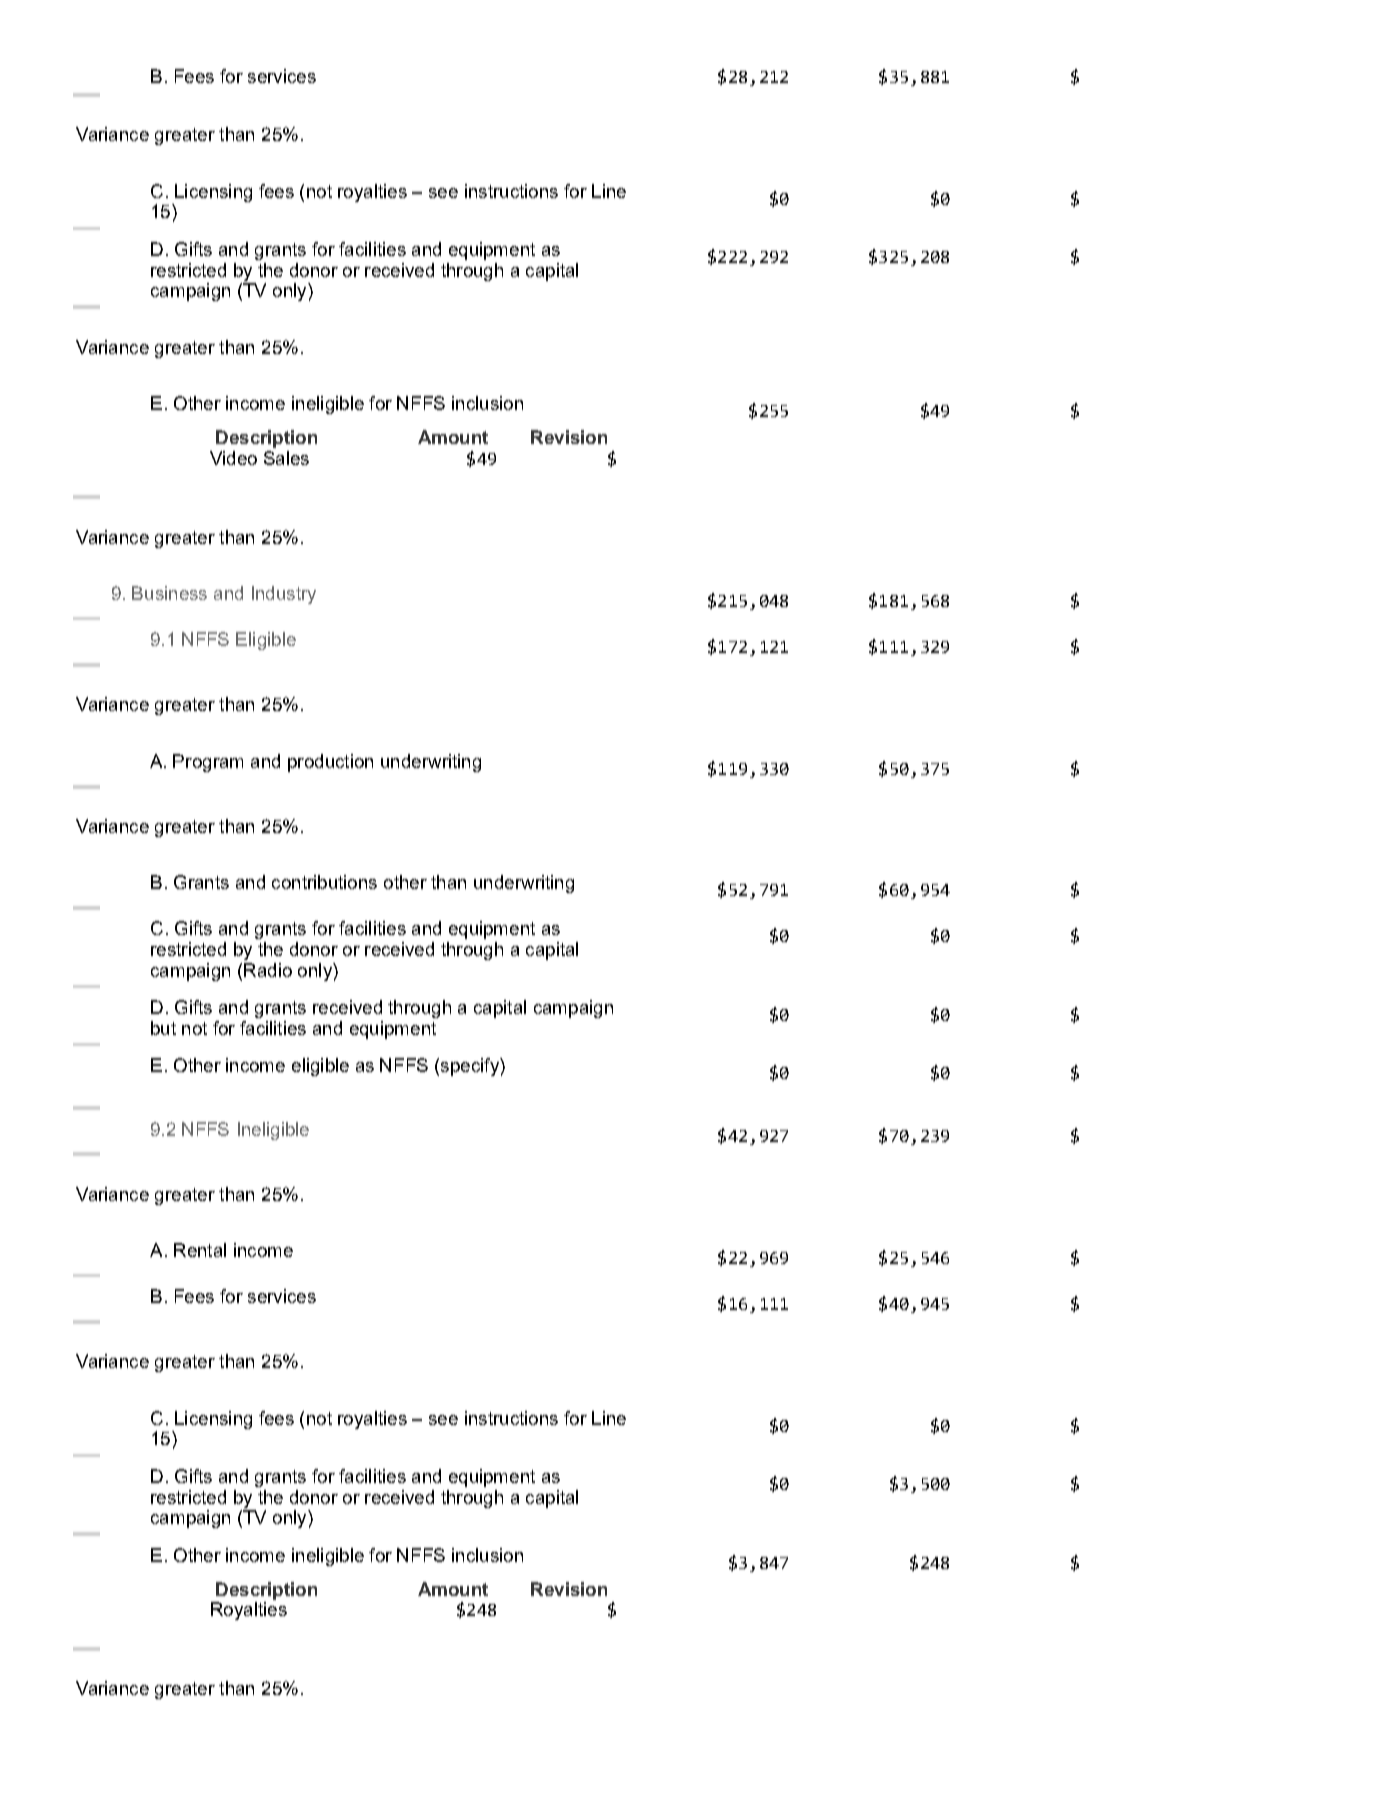 Image resolution: width=1396 pixels, height=1807 pixels. What do you see at coordinates (200, 1250) in the document?
I see `Rental` at bounding box center [200, 1250].
